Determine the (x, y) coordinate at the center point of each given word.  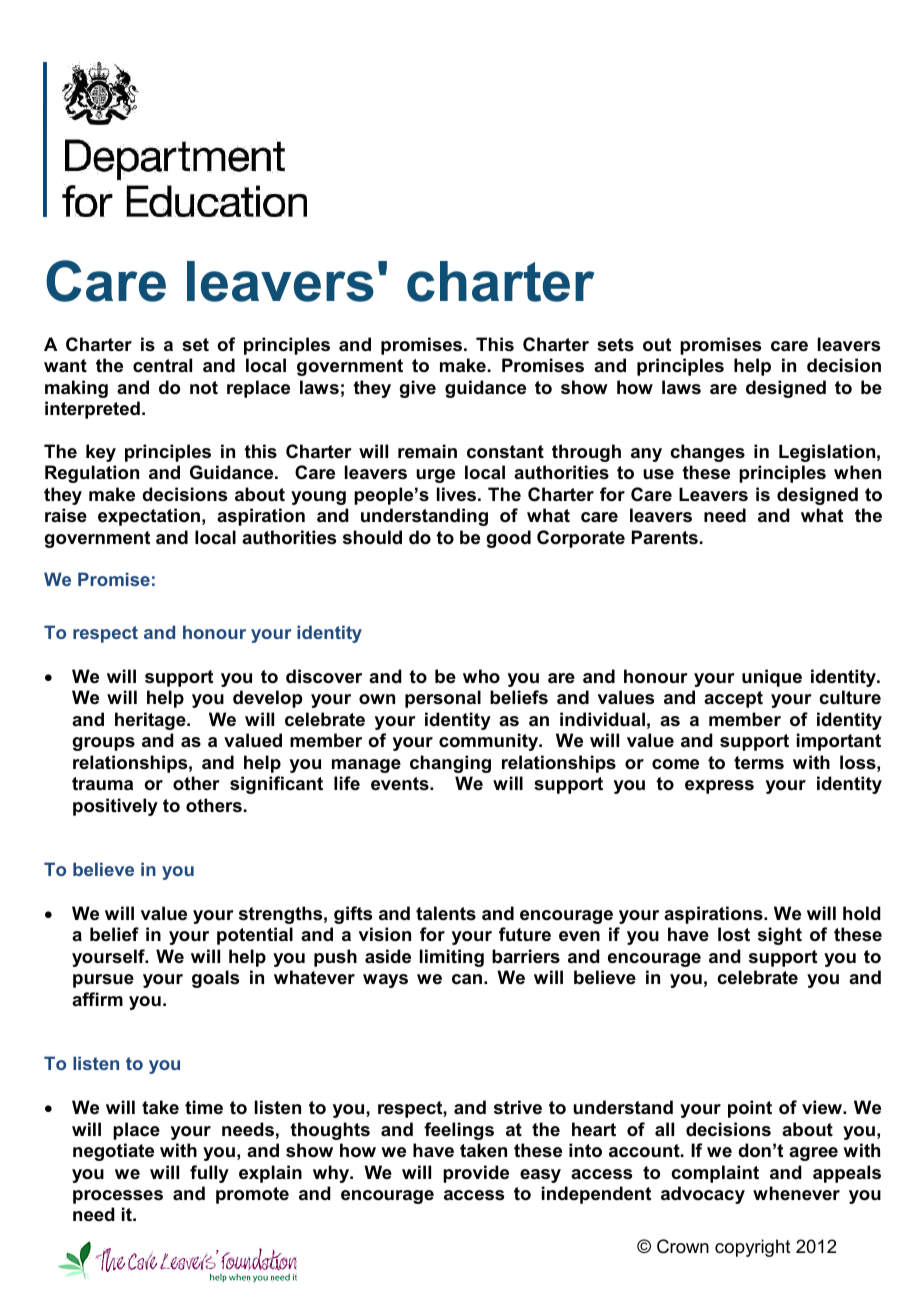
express (719, 787)
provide (476, 1174)
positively (115, 807)
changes (707, 453)
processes (118, 1197)
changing (450, 764)
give (417, 389)
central (162, 365)
